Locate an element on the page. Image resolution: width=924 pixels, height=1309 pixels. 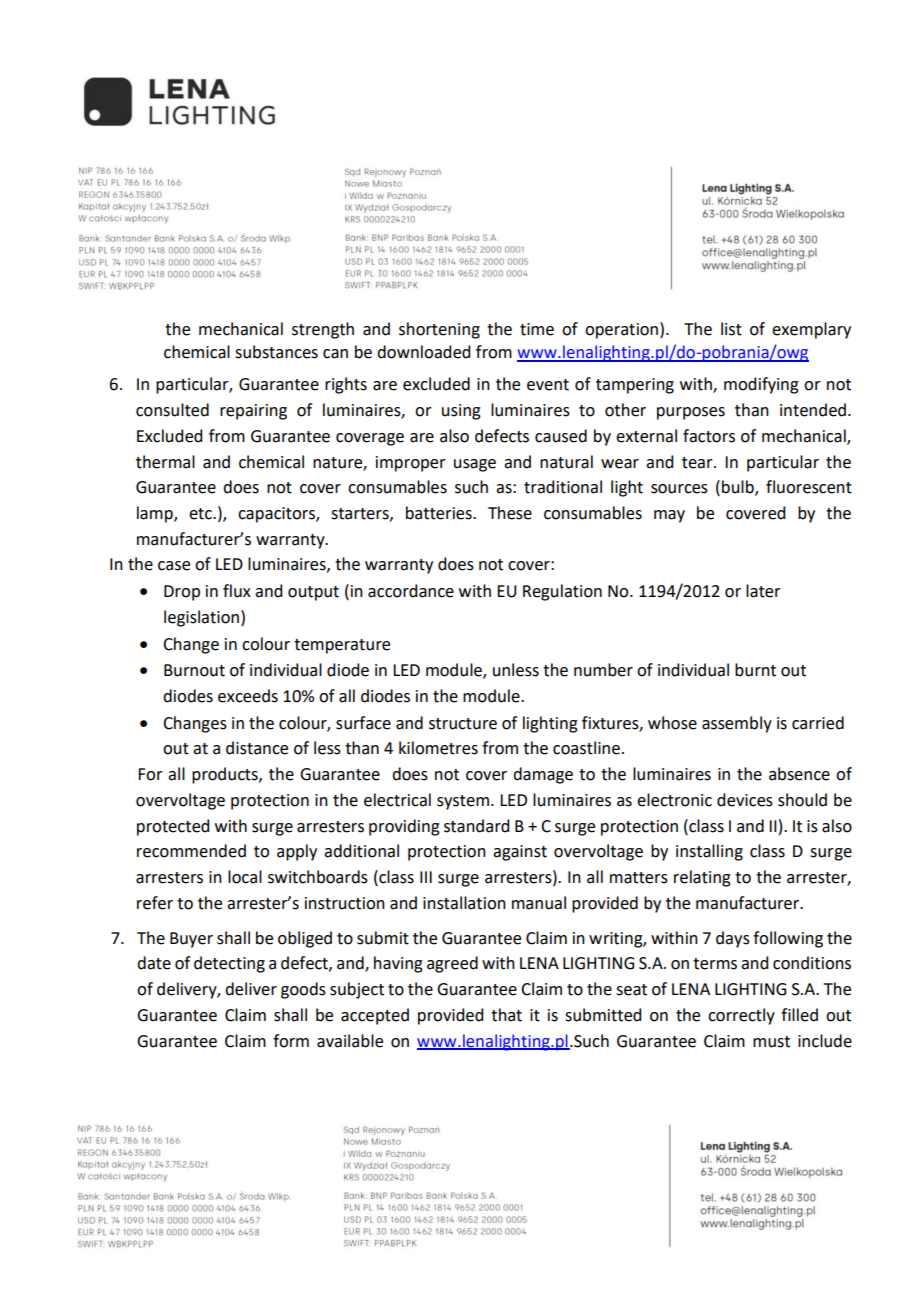
form is located at coordinates (291, 1041).
